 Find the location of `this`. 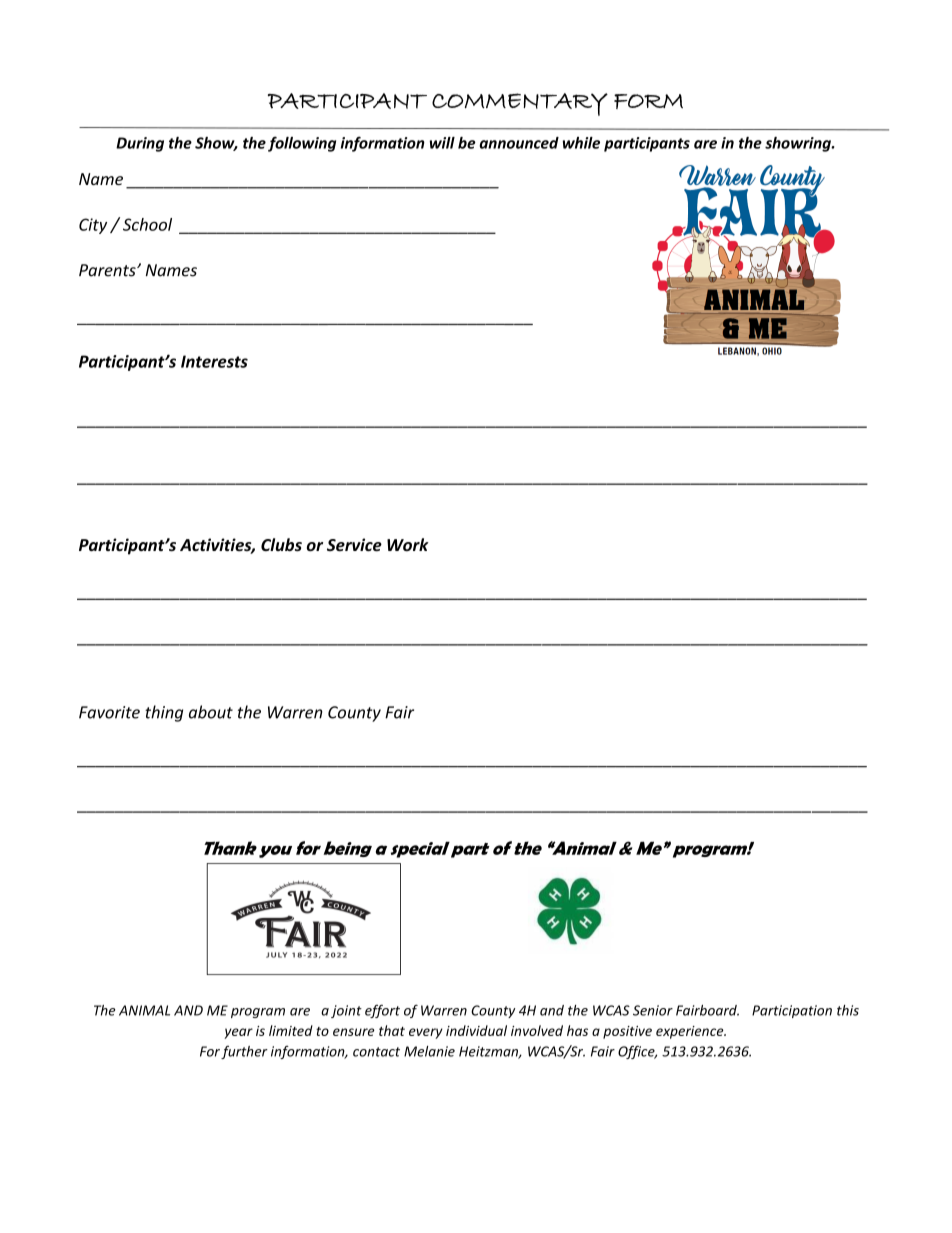

this is located at coordinates (848, 1010).
